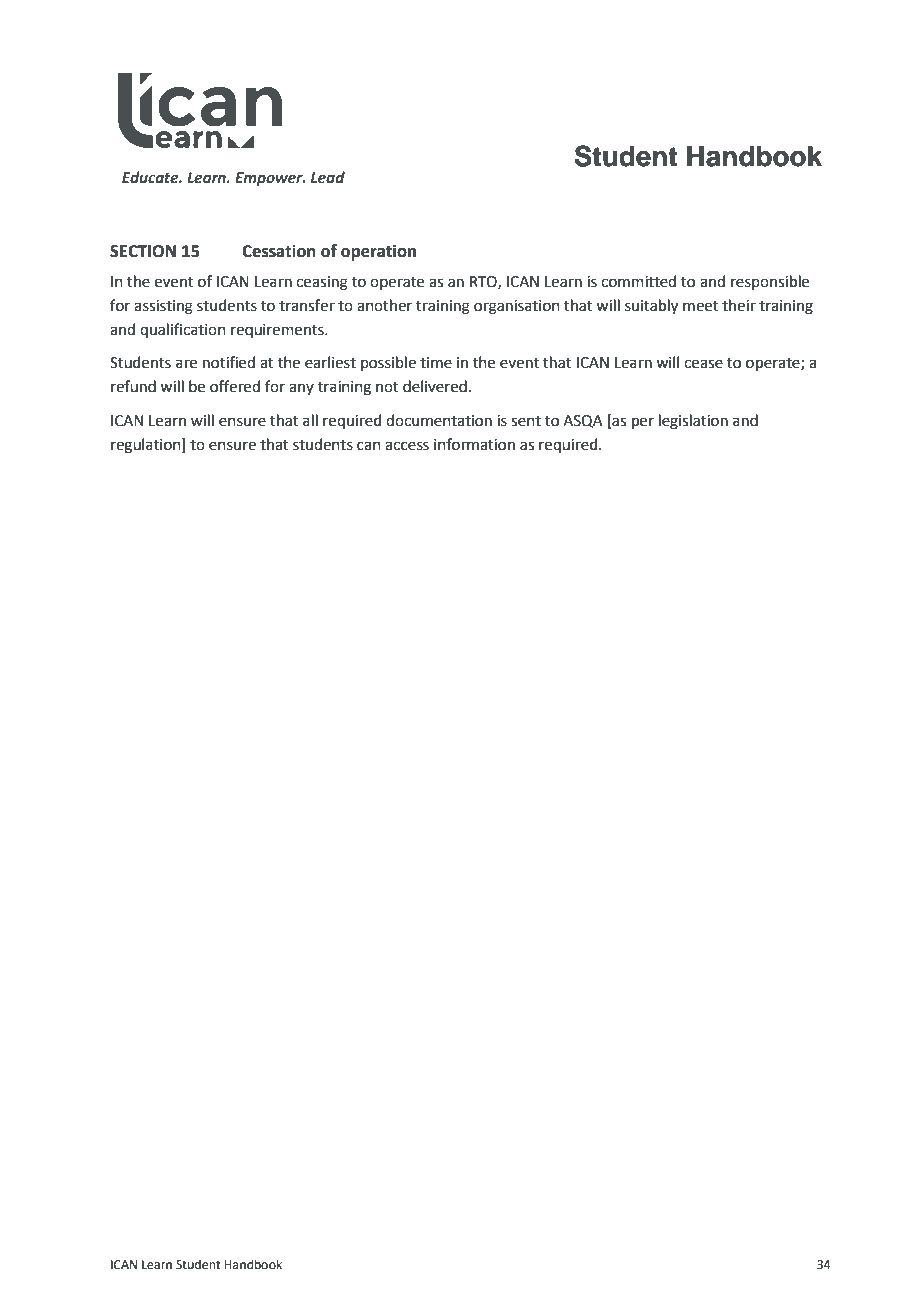 This page has height=1308, width=924. What do you see at coordinates (770, 282) in the page?
I see `responsible` at bounding box center [770, 282].
